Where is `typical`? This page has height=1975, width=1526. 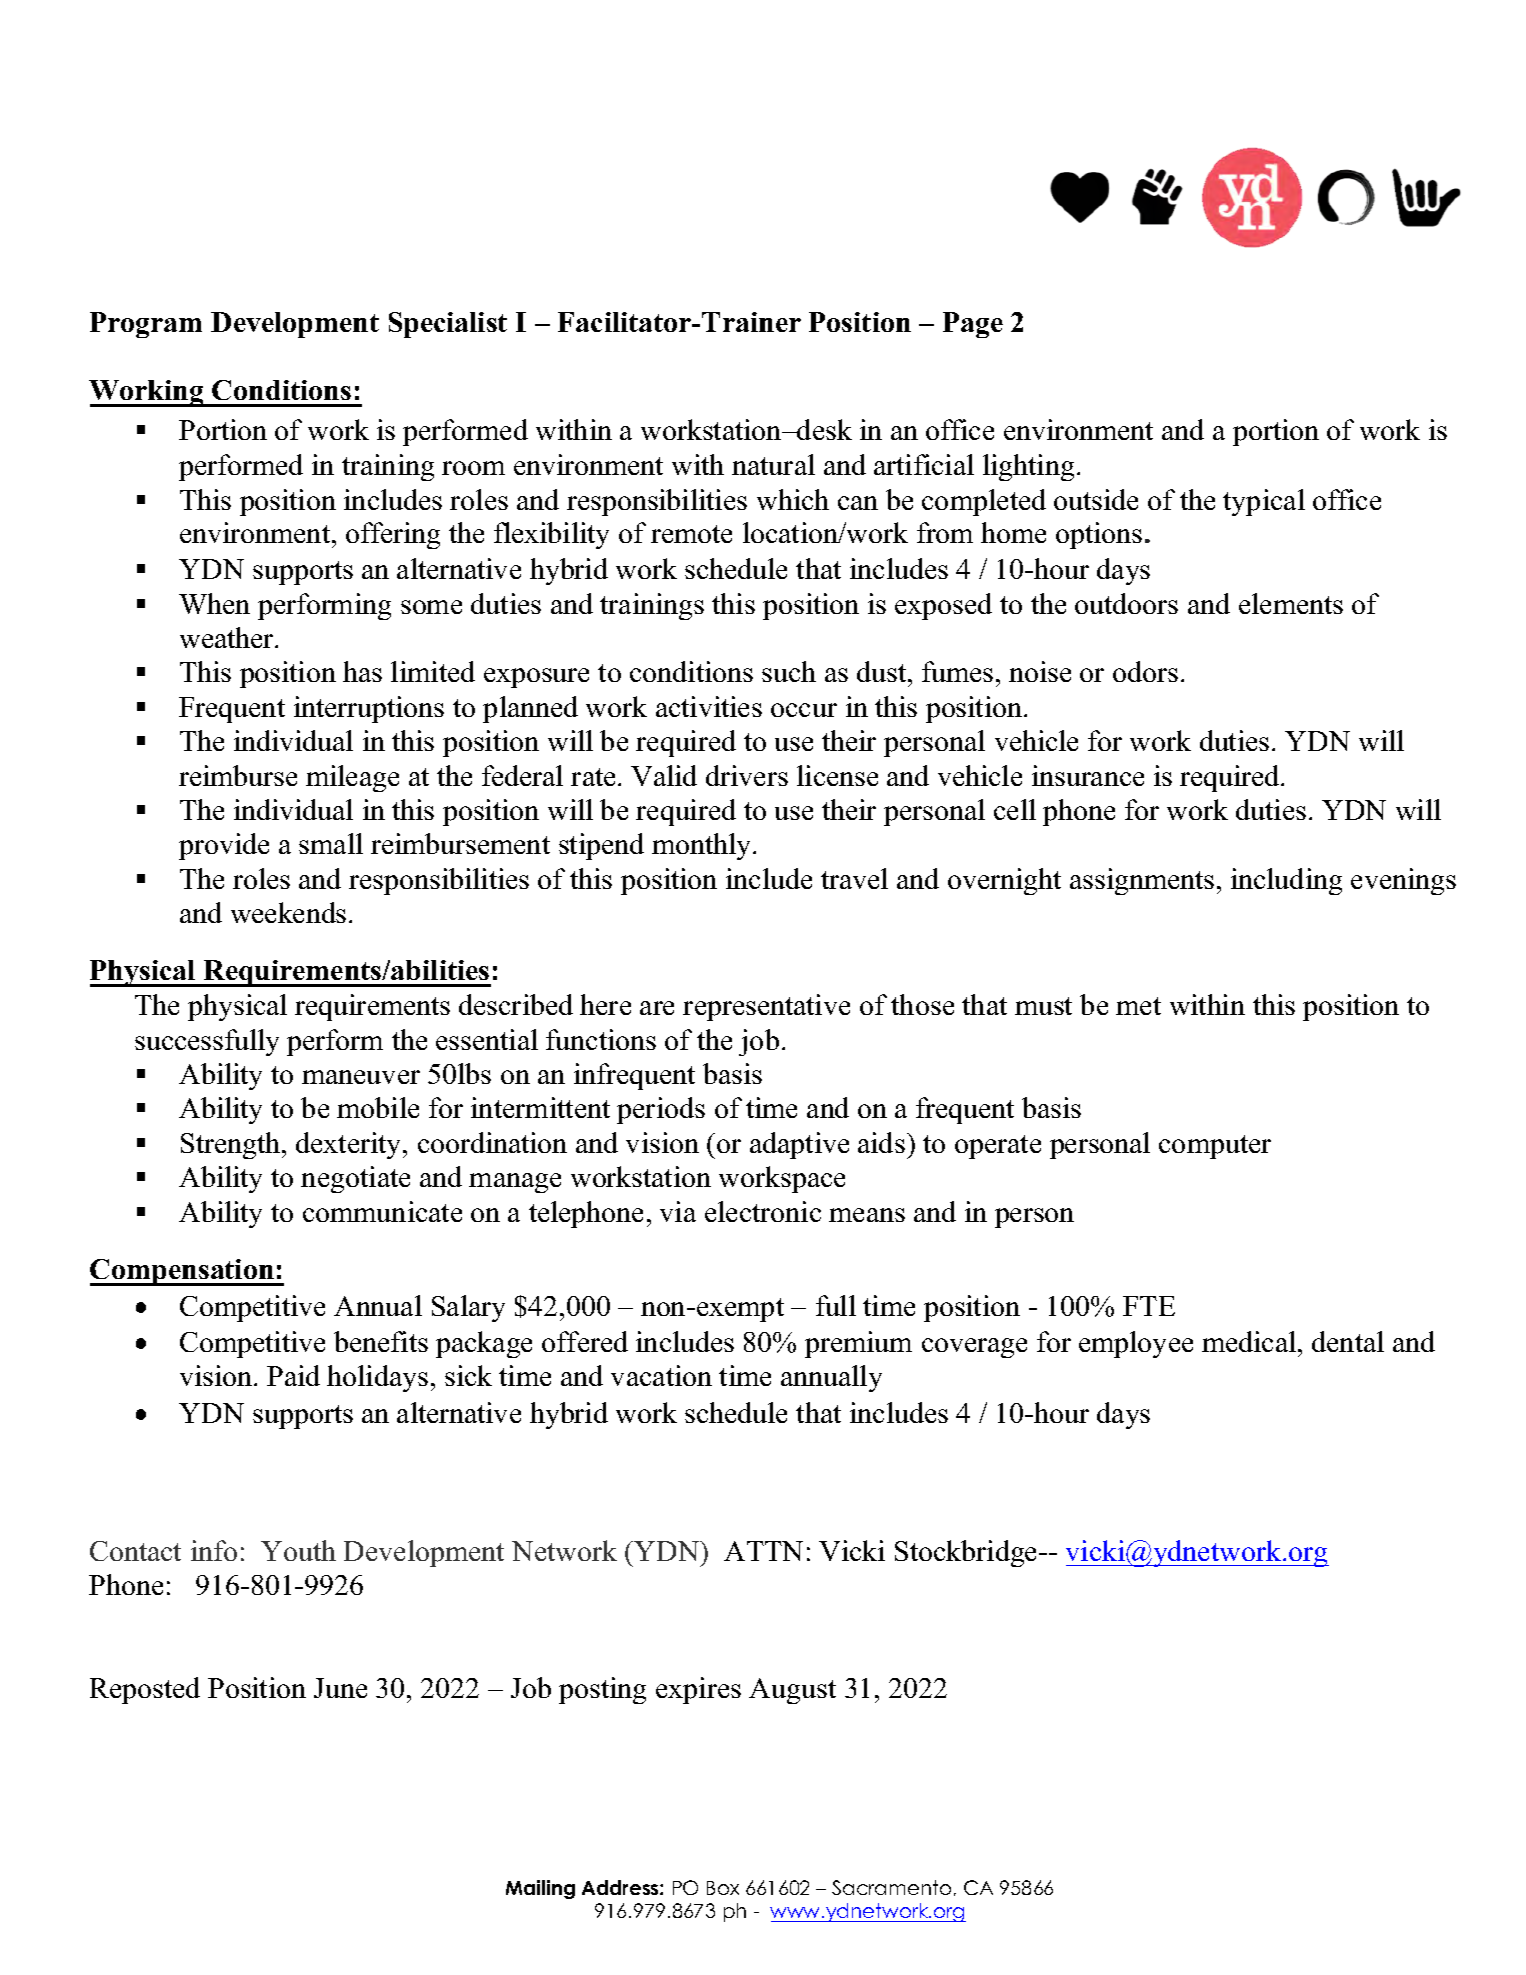
typical is located at coordinates (1264, 502).
